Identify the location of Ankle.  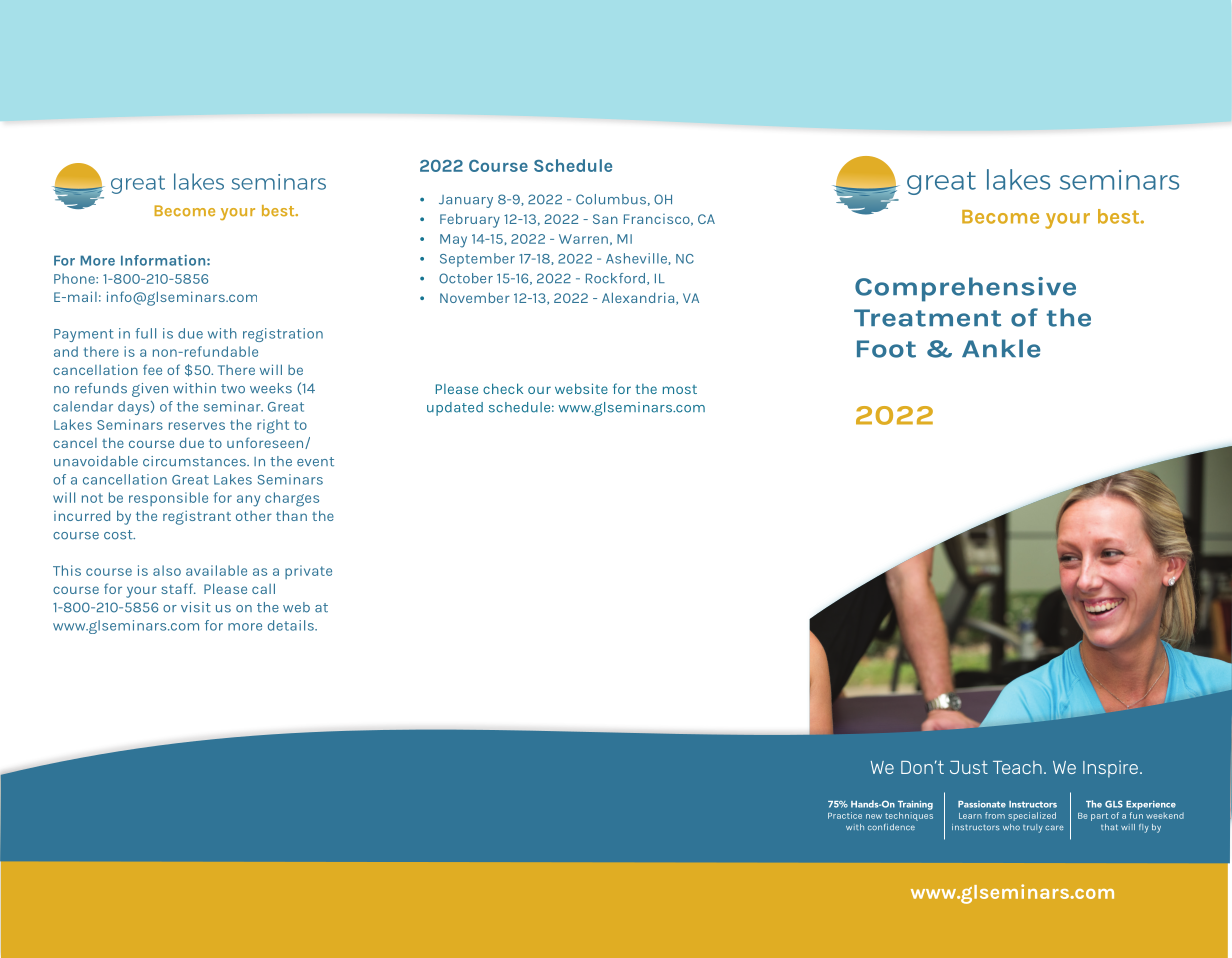
(1001, 348).
